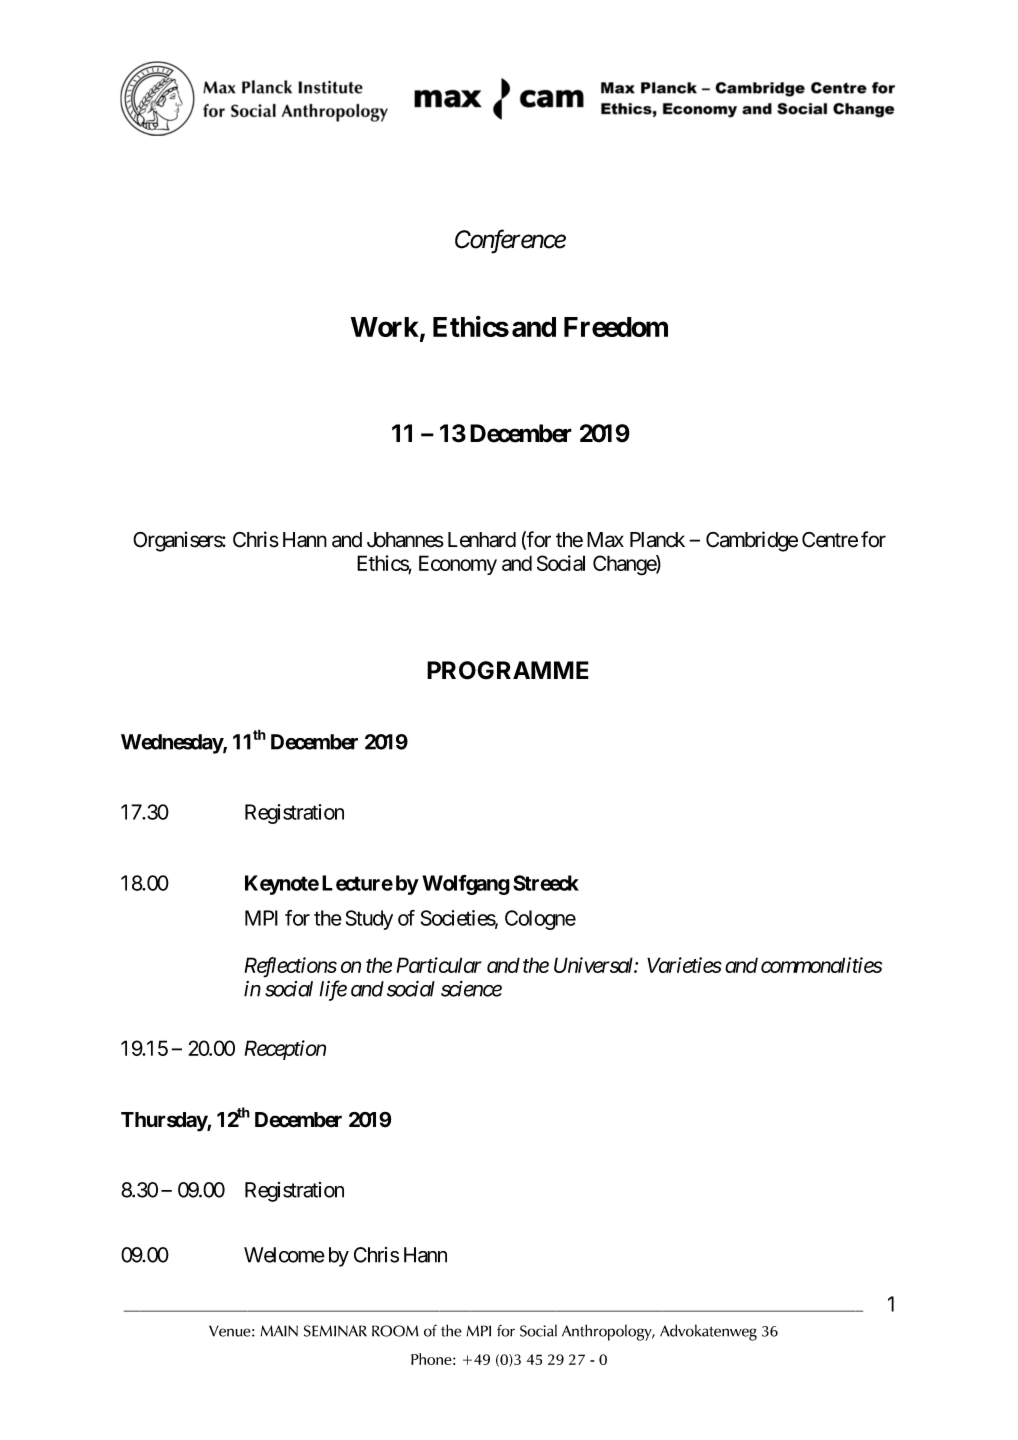 The width and height of the image is (1018, 1440). Describe the element at coordinates (458, 565) in the image. I see `Economy` at that location.
